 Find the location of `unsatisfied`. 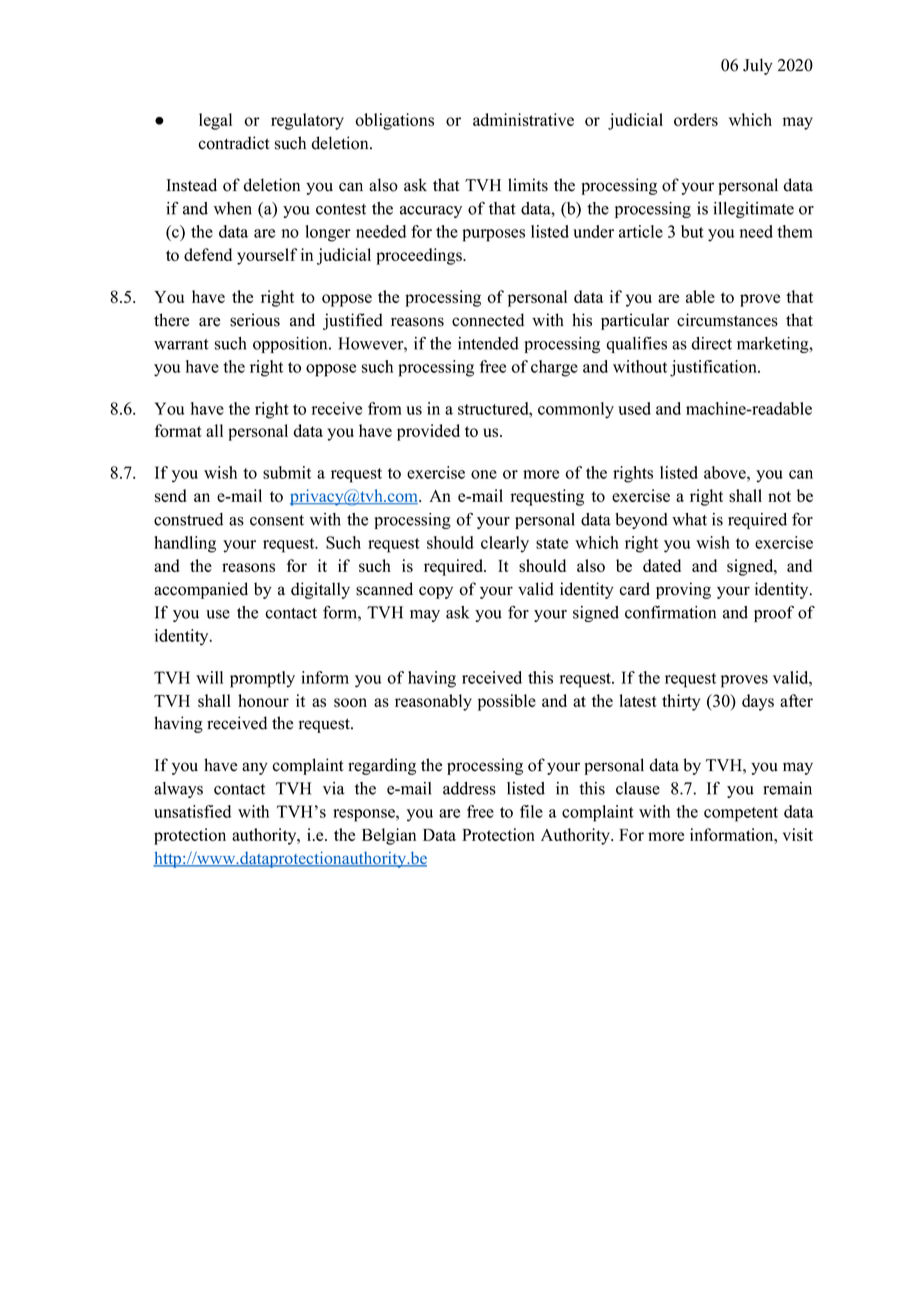

unsatisfied is located at coordinates (192, 811).
